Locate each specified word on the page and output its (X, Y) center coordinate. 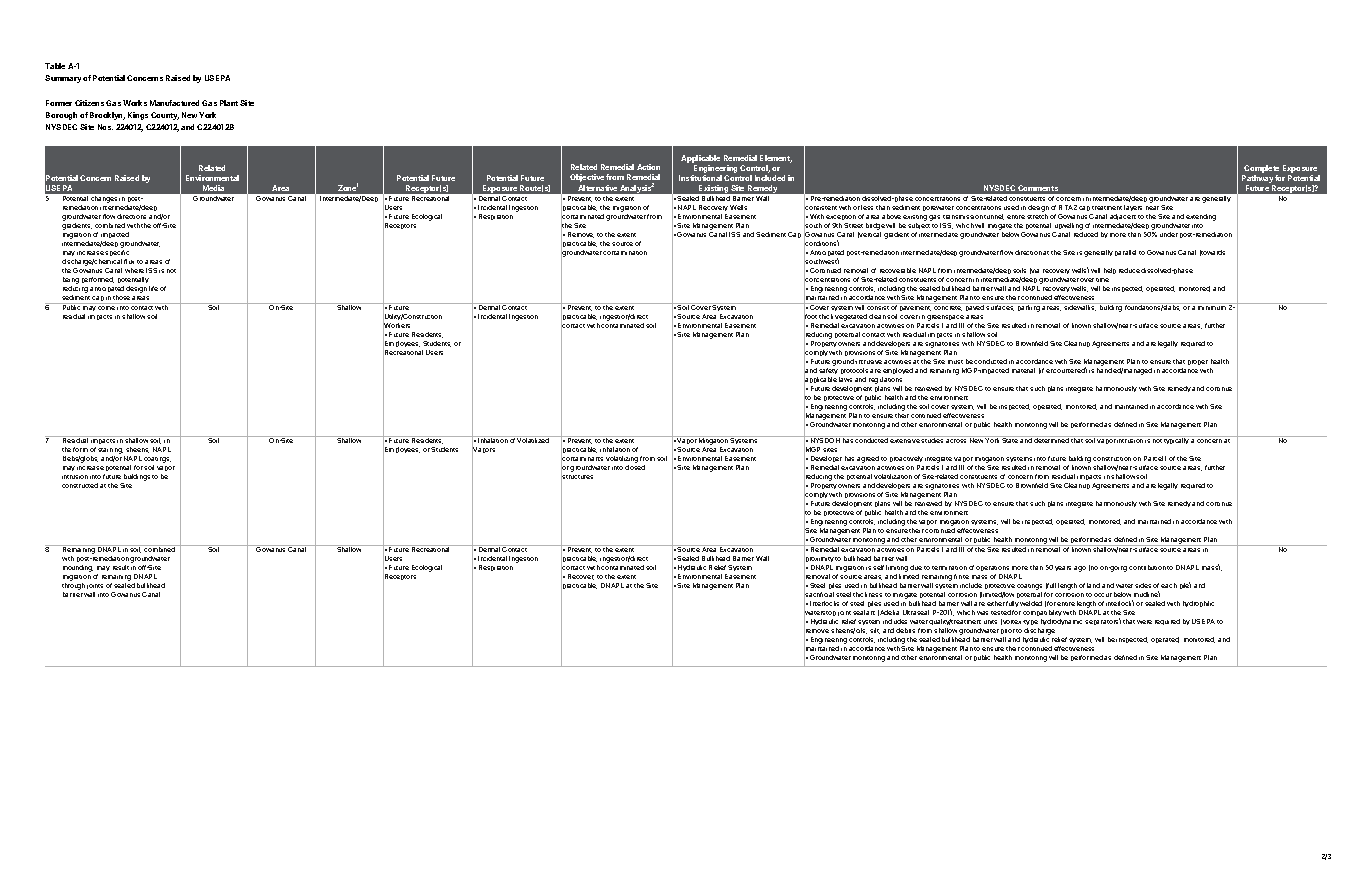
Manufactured (174, 103)
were (1144, 622)
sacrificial (819, 595)
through (73, 586)
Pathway (1258, 180)
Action (648, 167)
